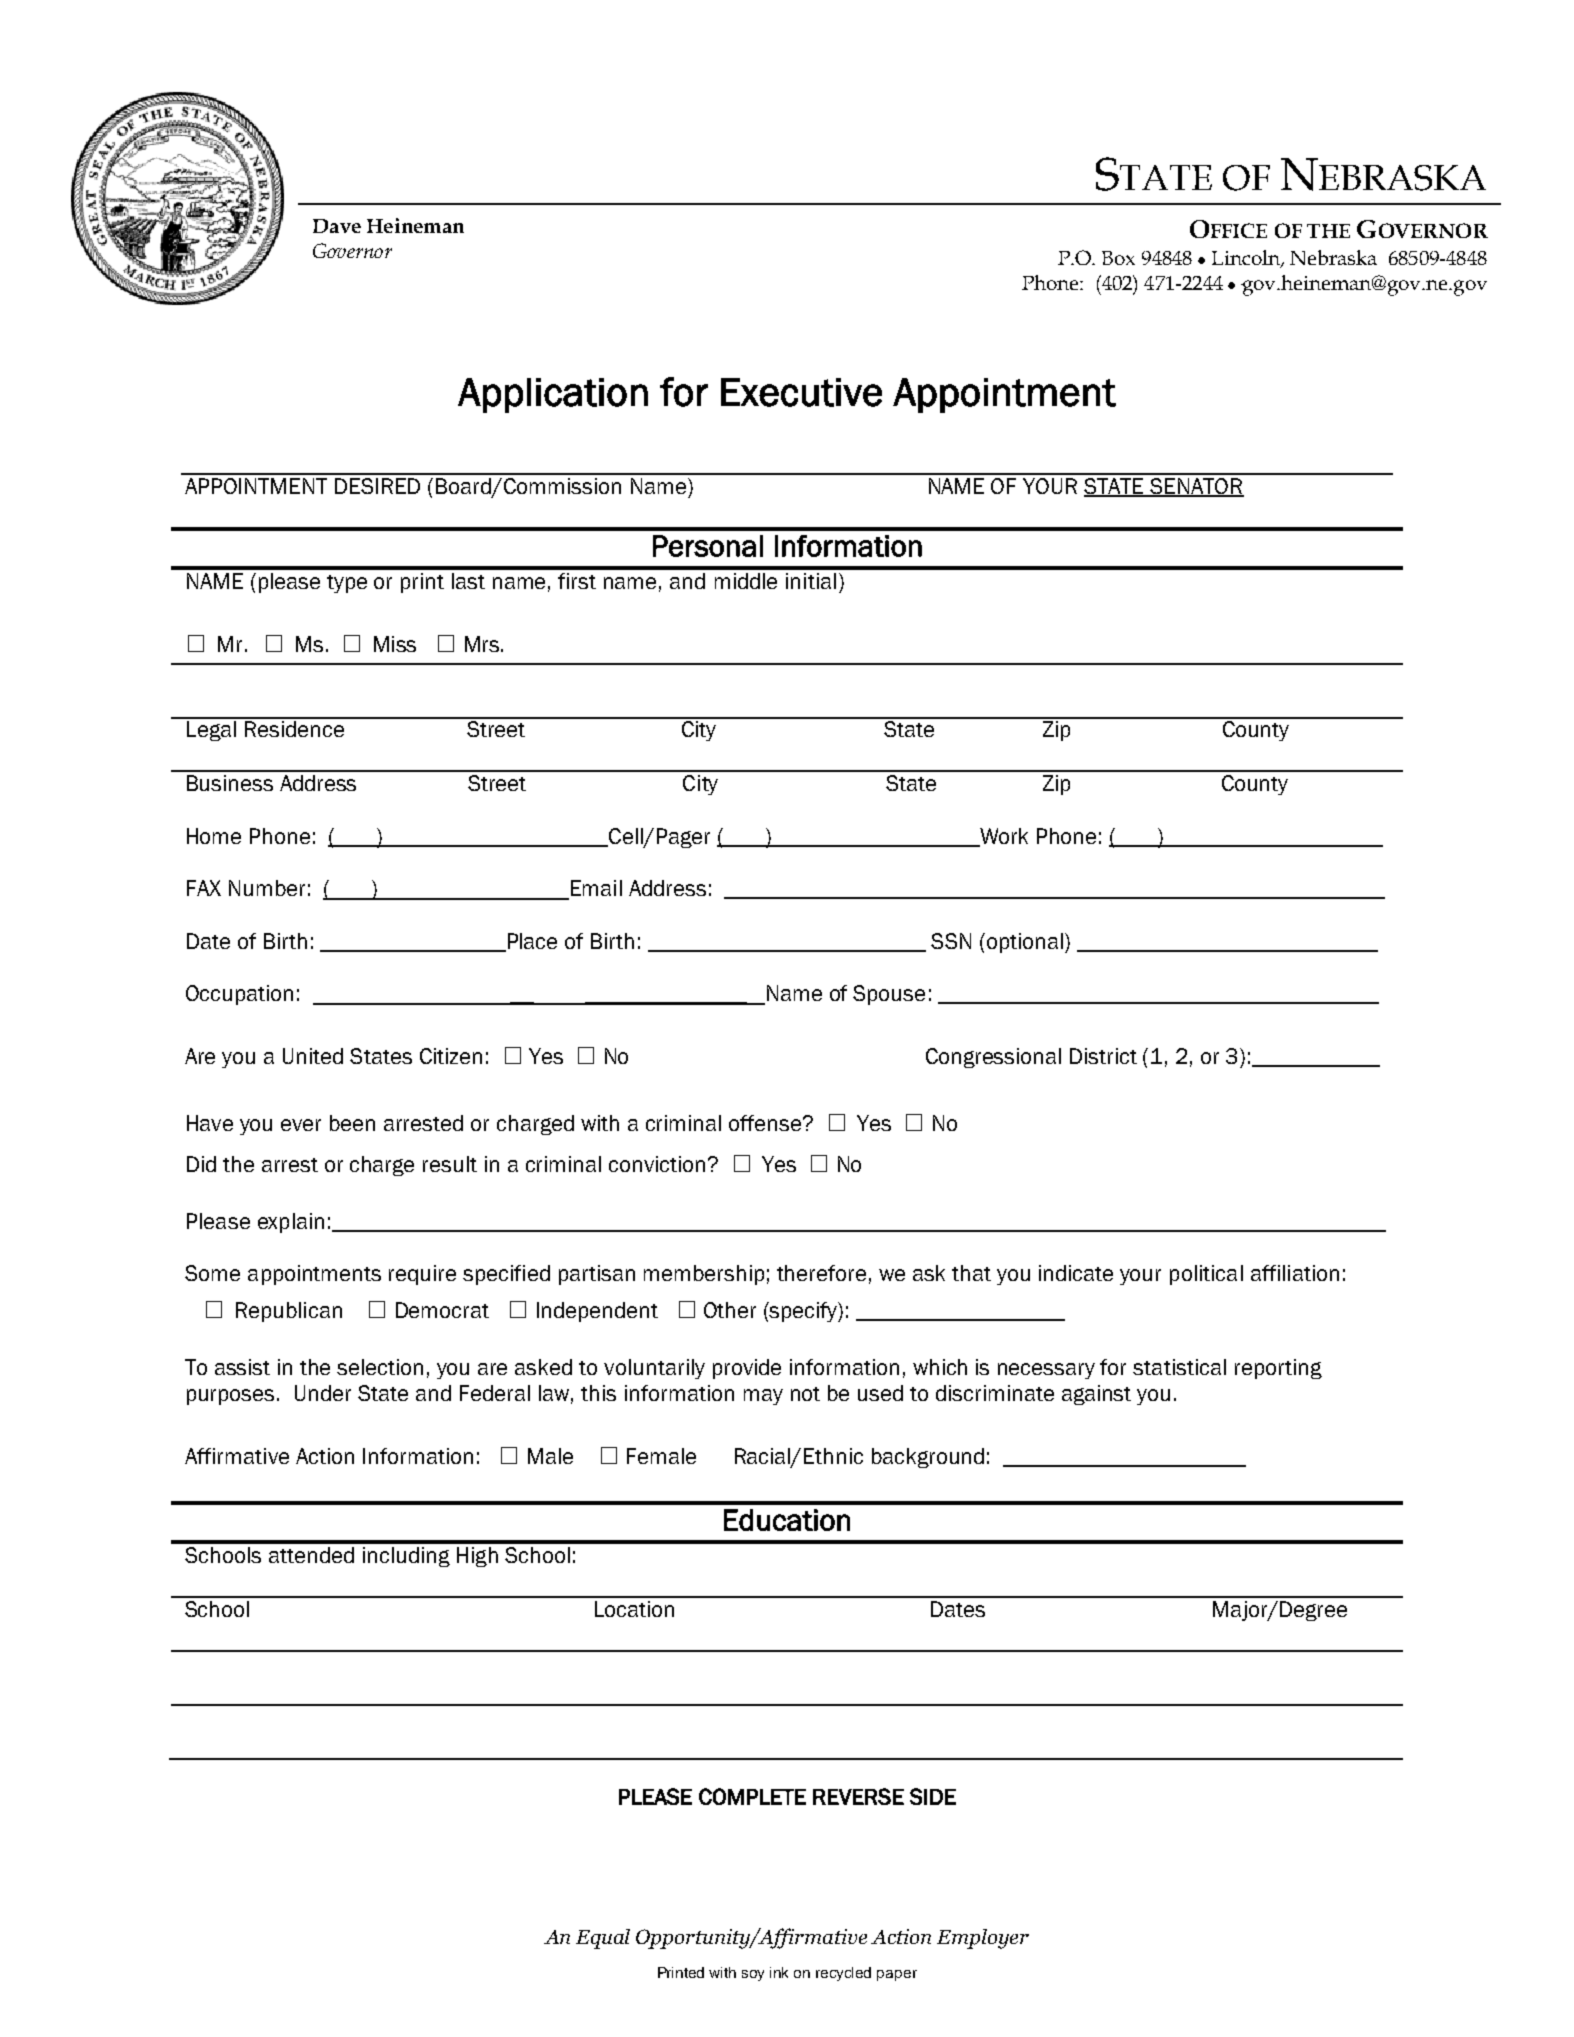  Describe the element at coordinates (1103, 1056) in the image. I see `District` at that location.
